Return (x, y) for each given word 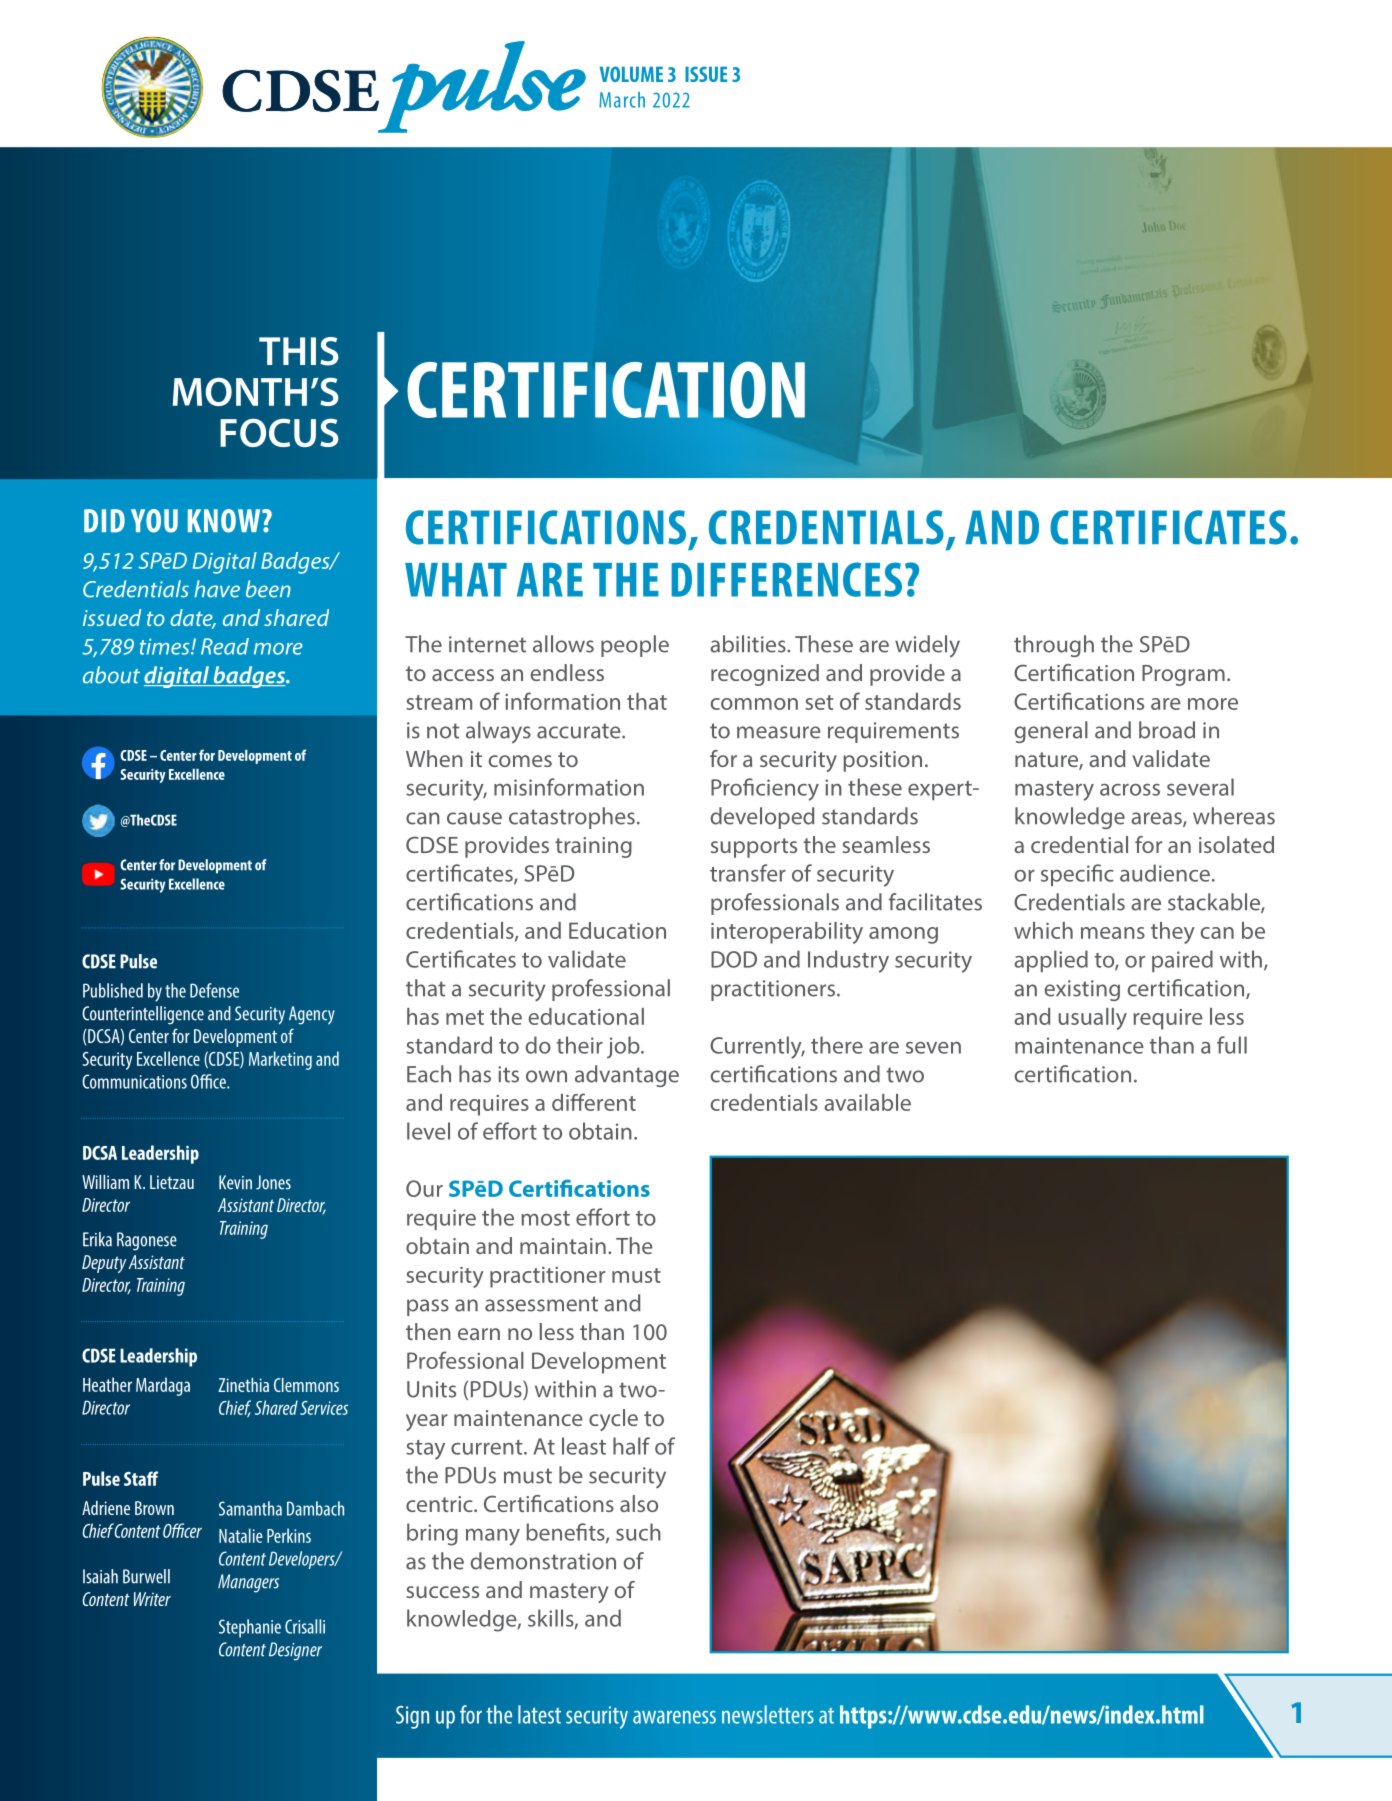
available (867, 1102)
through (1054, 646)
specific (1077, 875)
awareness (674, 1717)
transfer (748, 873)
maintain (563, 1246)
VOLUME (631, 74)
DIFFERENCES (787, 579)
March (622, 100)
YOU (154, 521)
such (638, 1532)
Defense (214, 990)
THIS (299, 351)
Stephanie (250, 1628)
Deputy (104, 1264)
